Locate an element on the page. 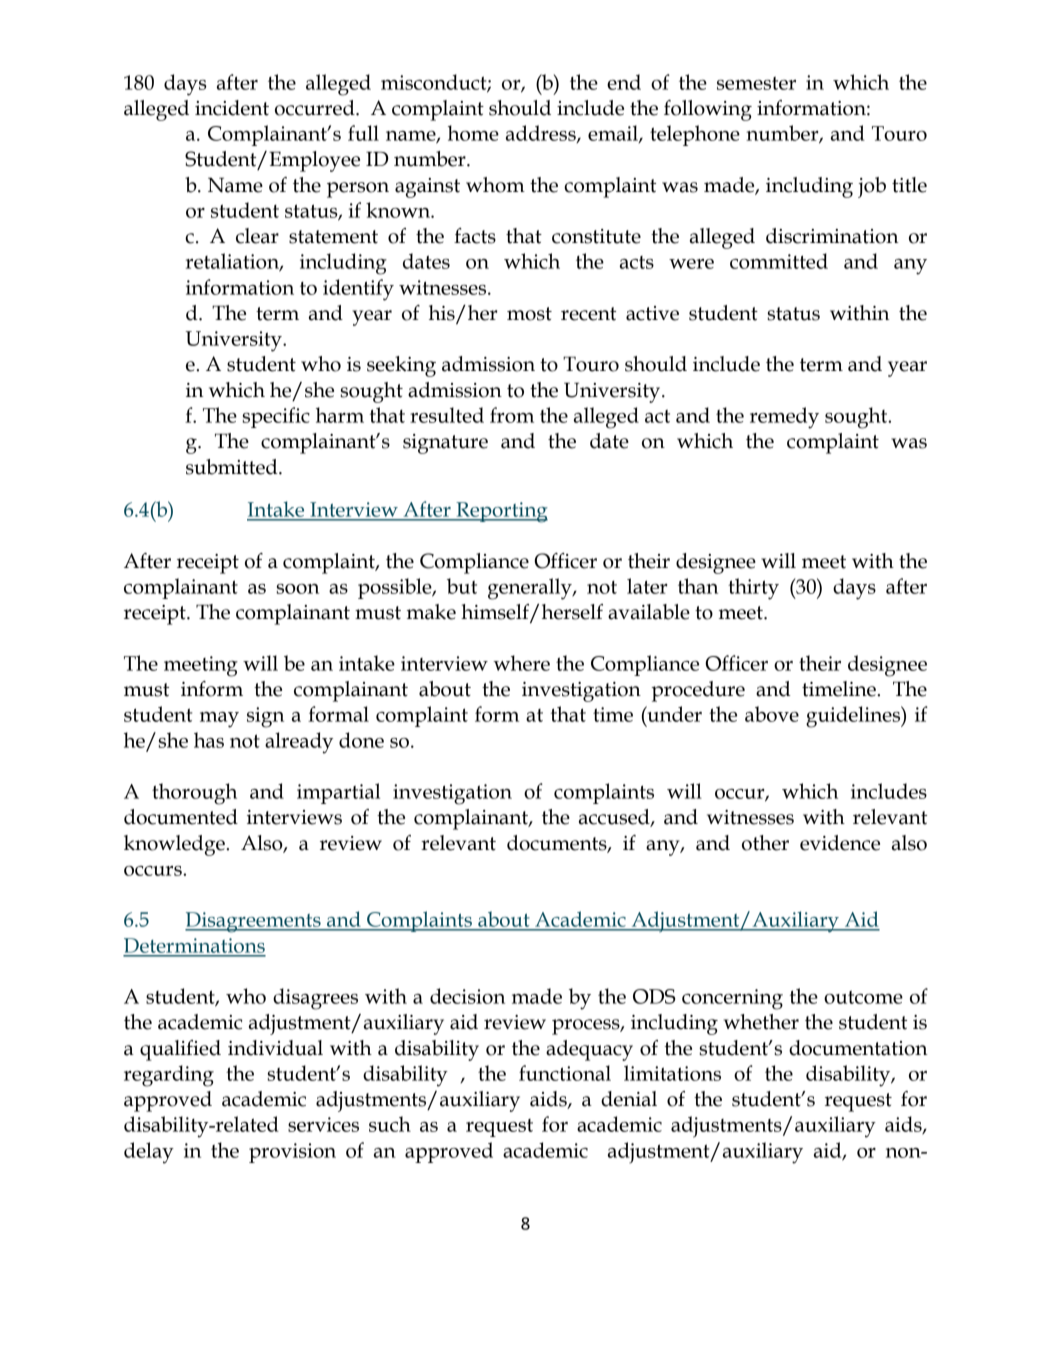 This document has width=1051, height=1361. thirty is located at coordinates (753, 589).
